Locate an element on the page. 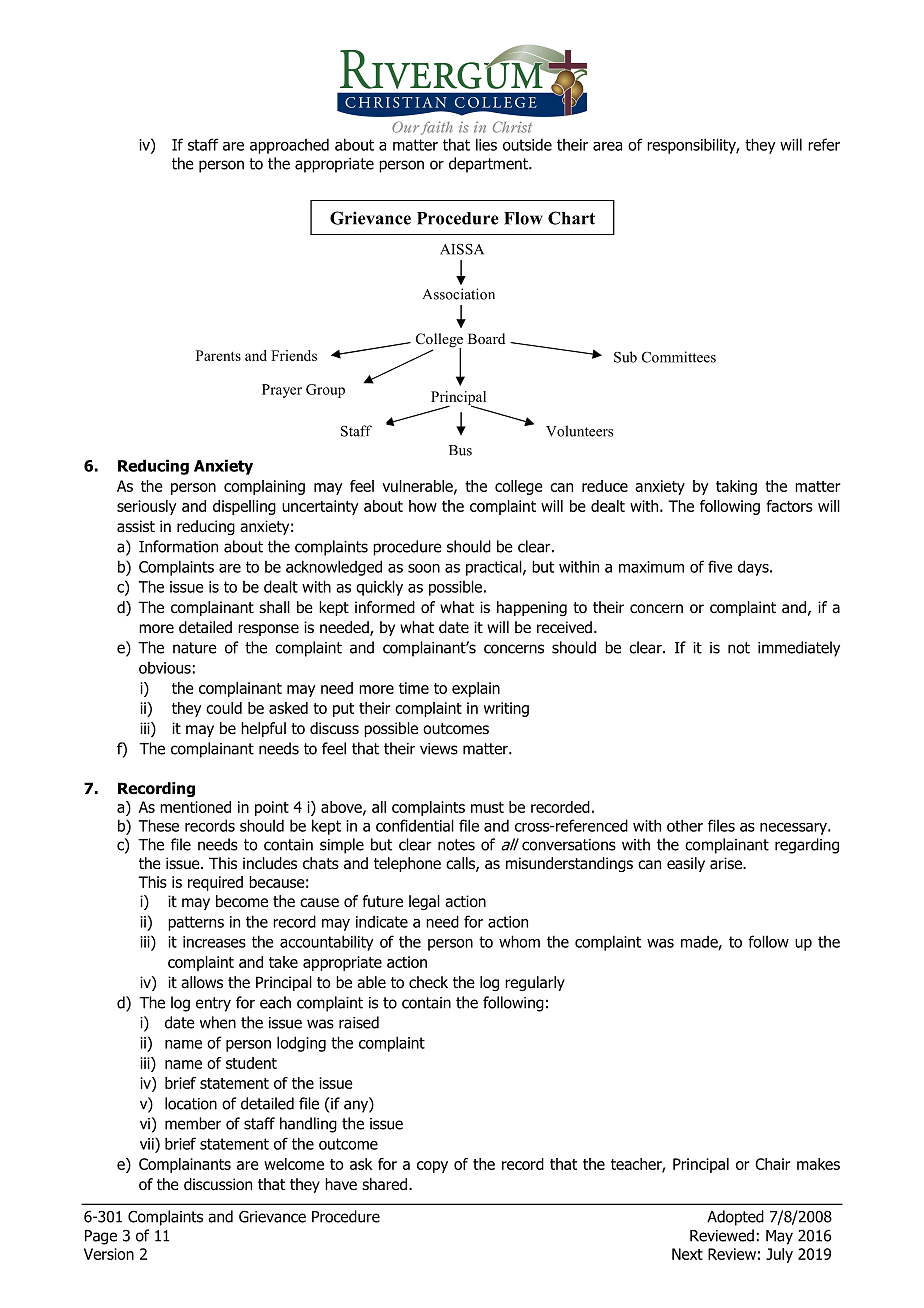 Image resolution: width=924 pixels, height=1308 pixels. area is located at coordinates (607, 146).
